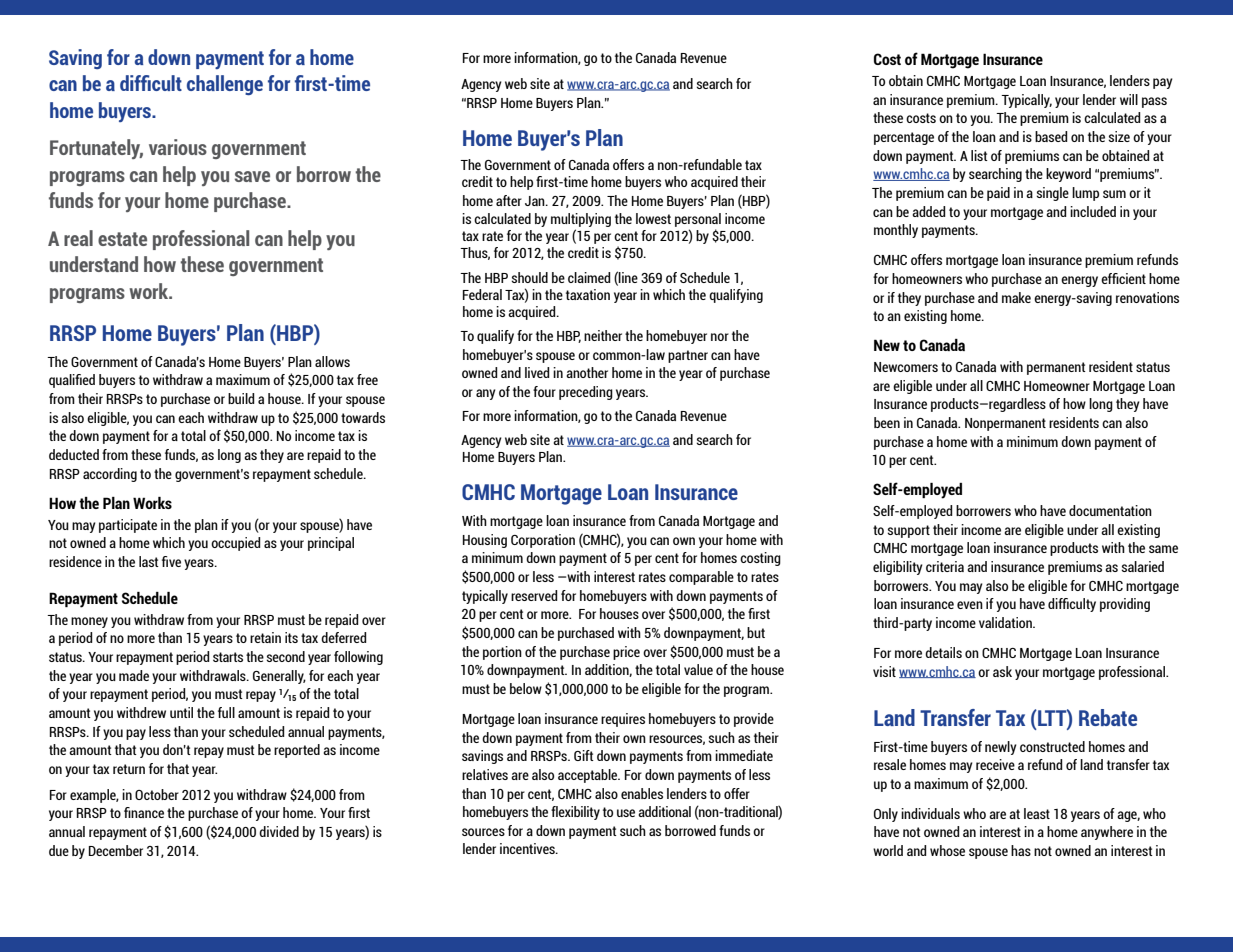 The height and width of the screenshot is (952, 1233). Describe the element at coordinates (536, 201) in the screenshot. I see `Jan` at that location.
